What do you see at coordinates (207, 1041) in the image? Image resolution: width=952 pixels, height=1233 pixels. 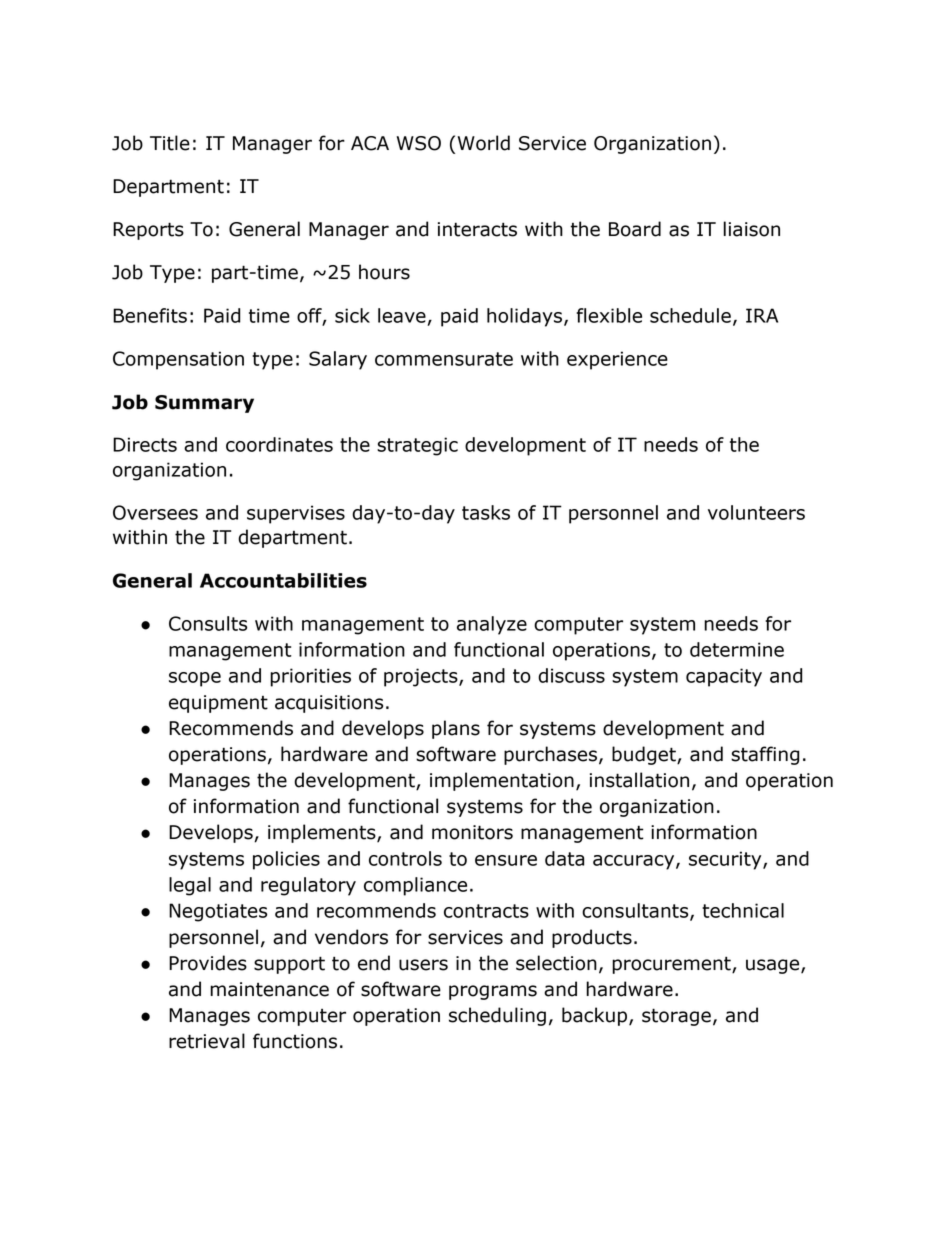 I see `retrieval` at bounding box center [207, 1041].
